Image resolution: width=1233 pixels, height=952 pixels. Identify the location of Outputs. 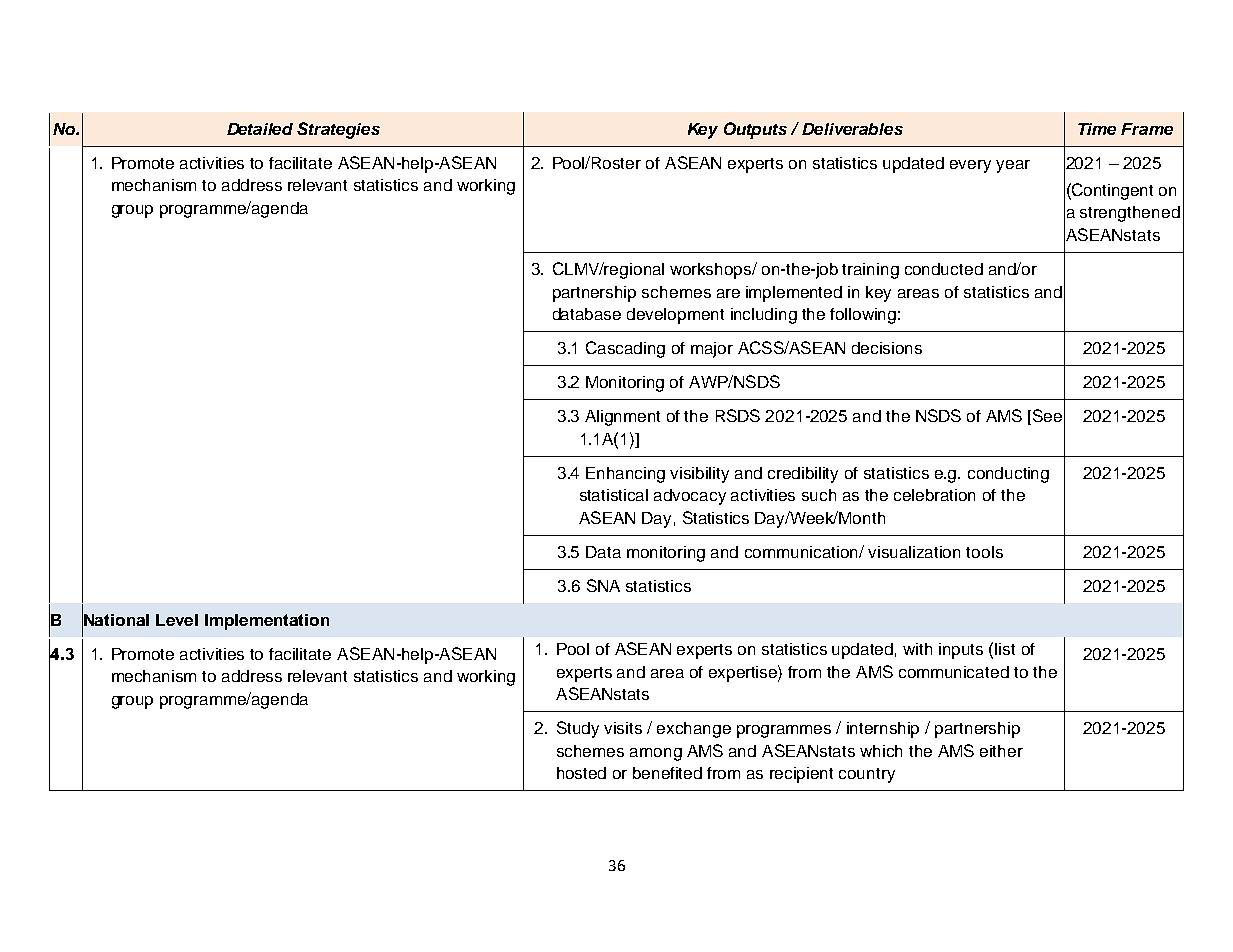
(755, 130).
